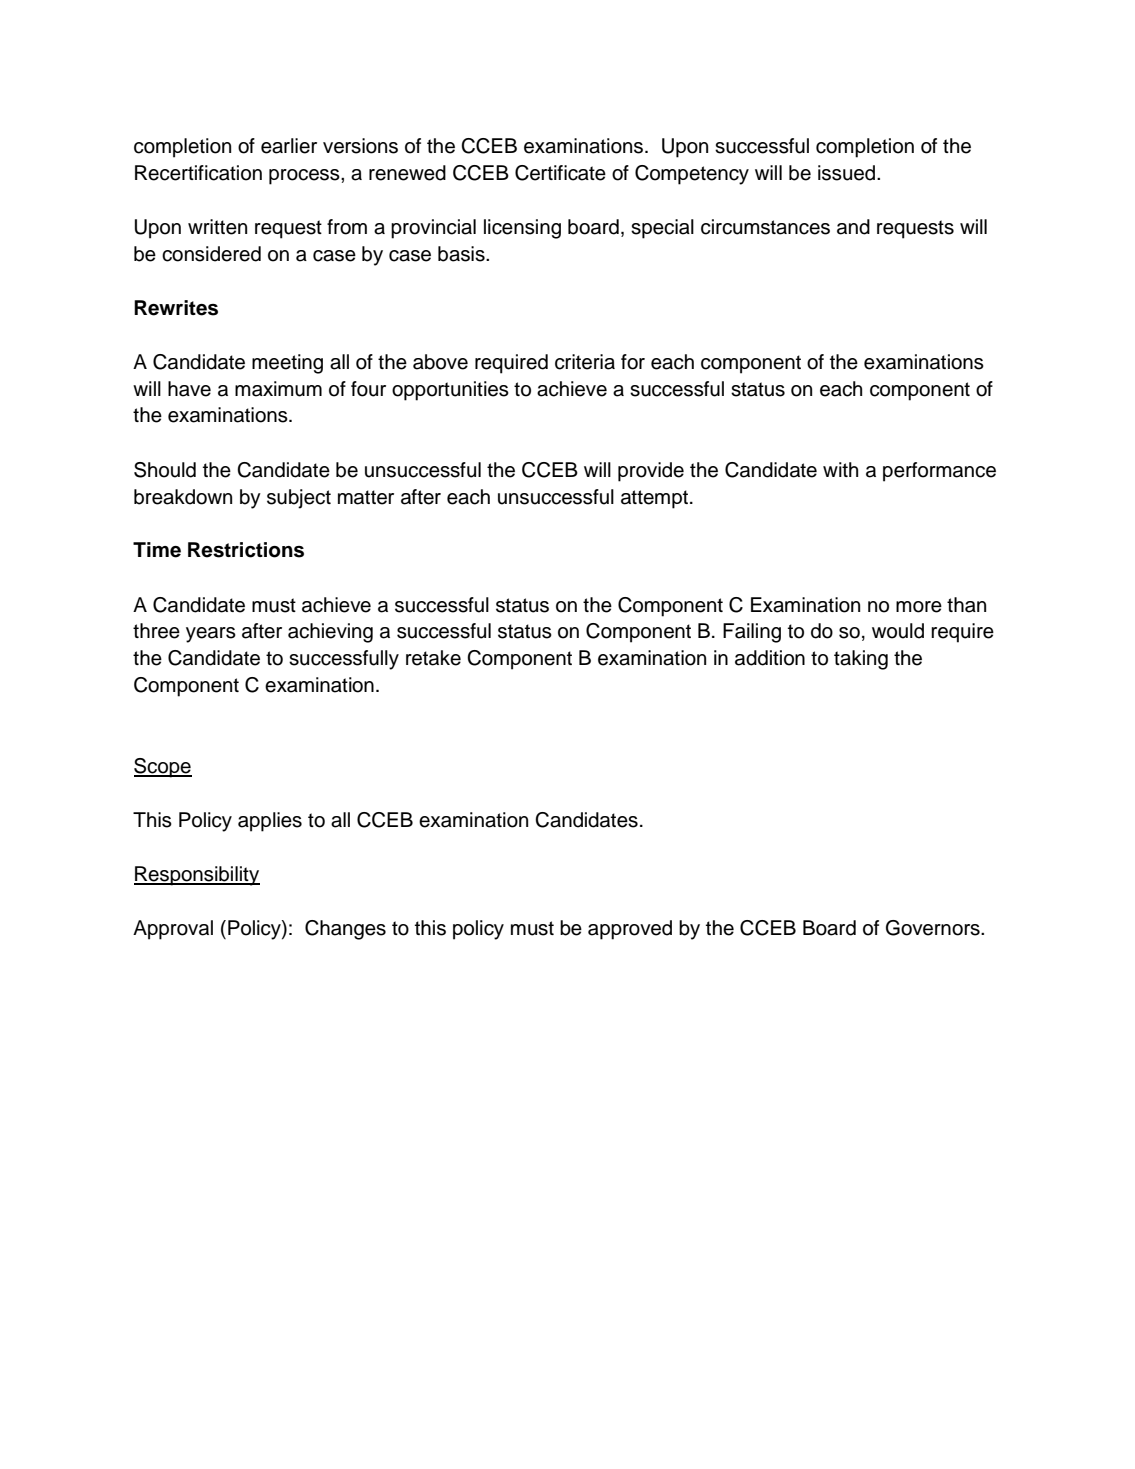 The height and width of the screenshot is (1469, 1135). Describe the element at coordinates (654, 499) in the screenshot. I see `attempt` at that location.
